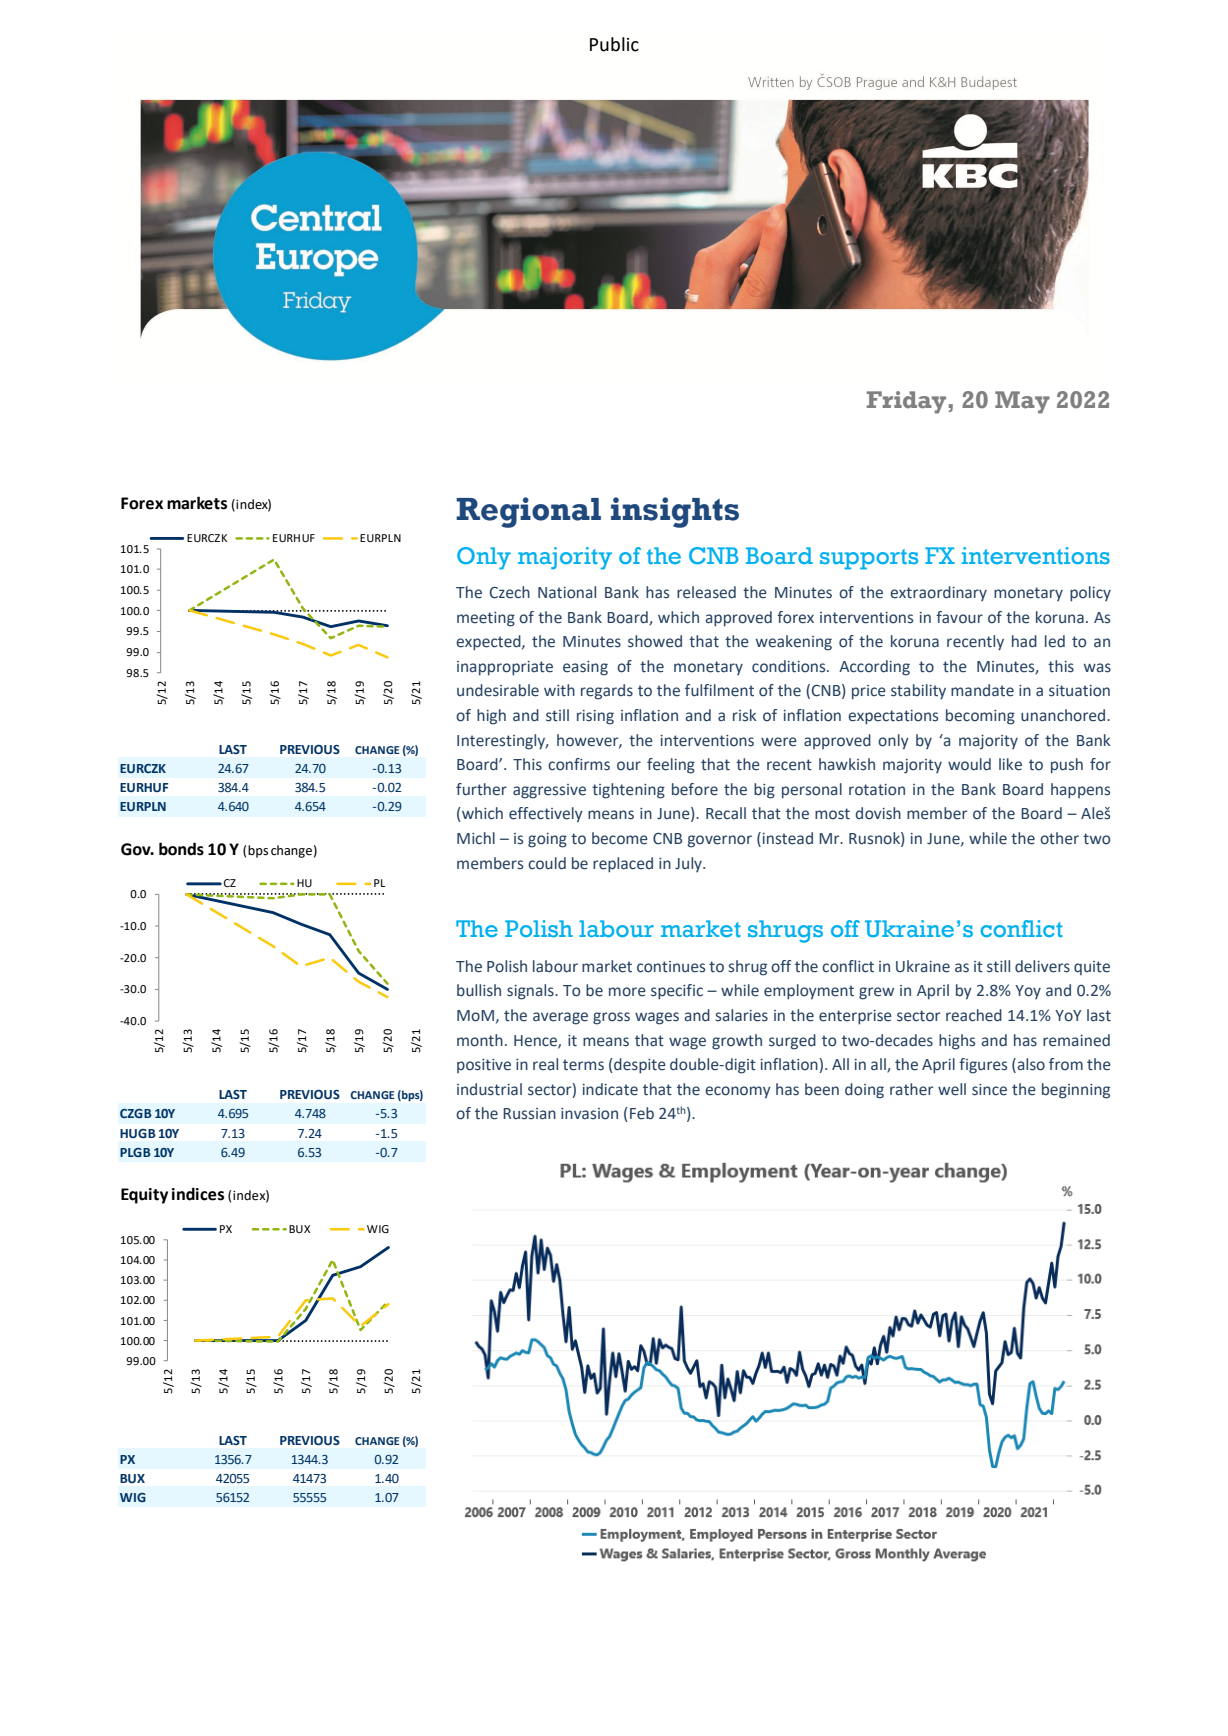  I want to click on meeting, so click(486, 619).
